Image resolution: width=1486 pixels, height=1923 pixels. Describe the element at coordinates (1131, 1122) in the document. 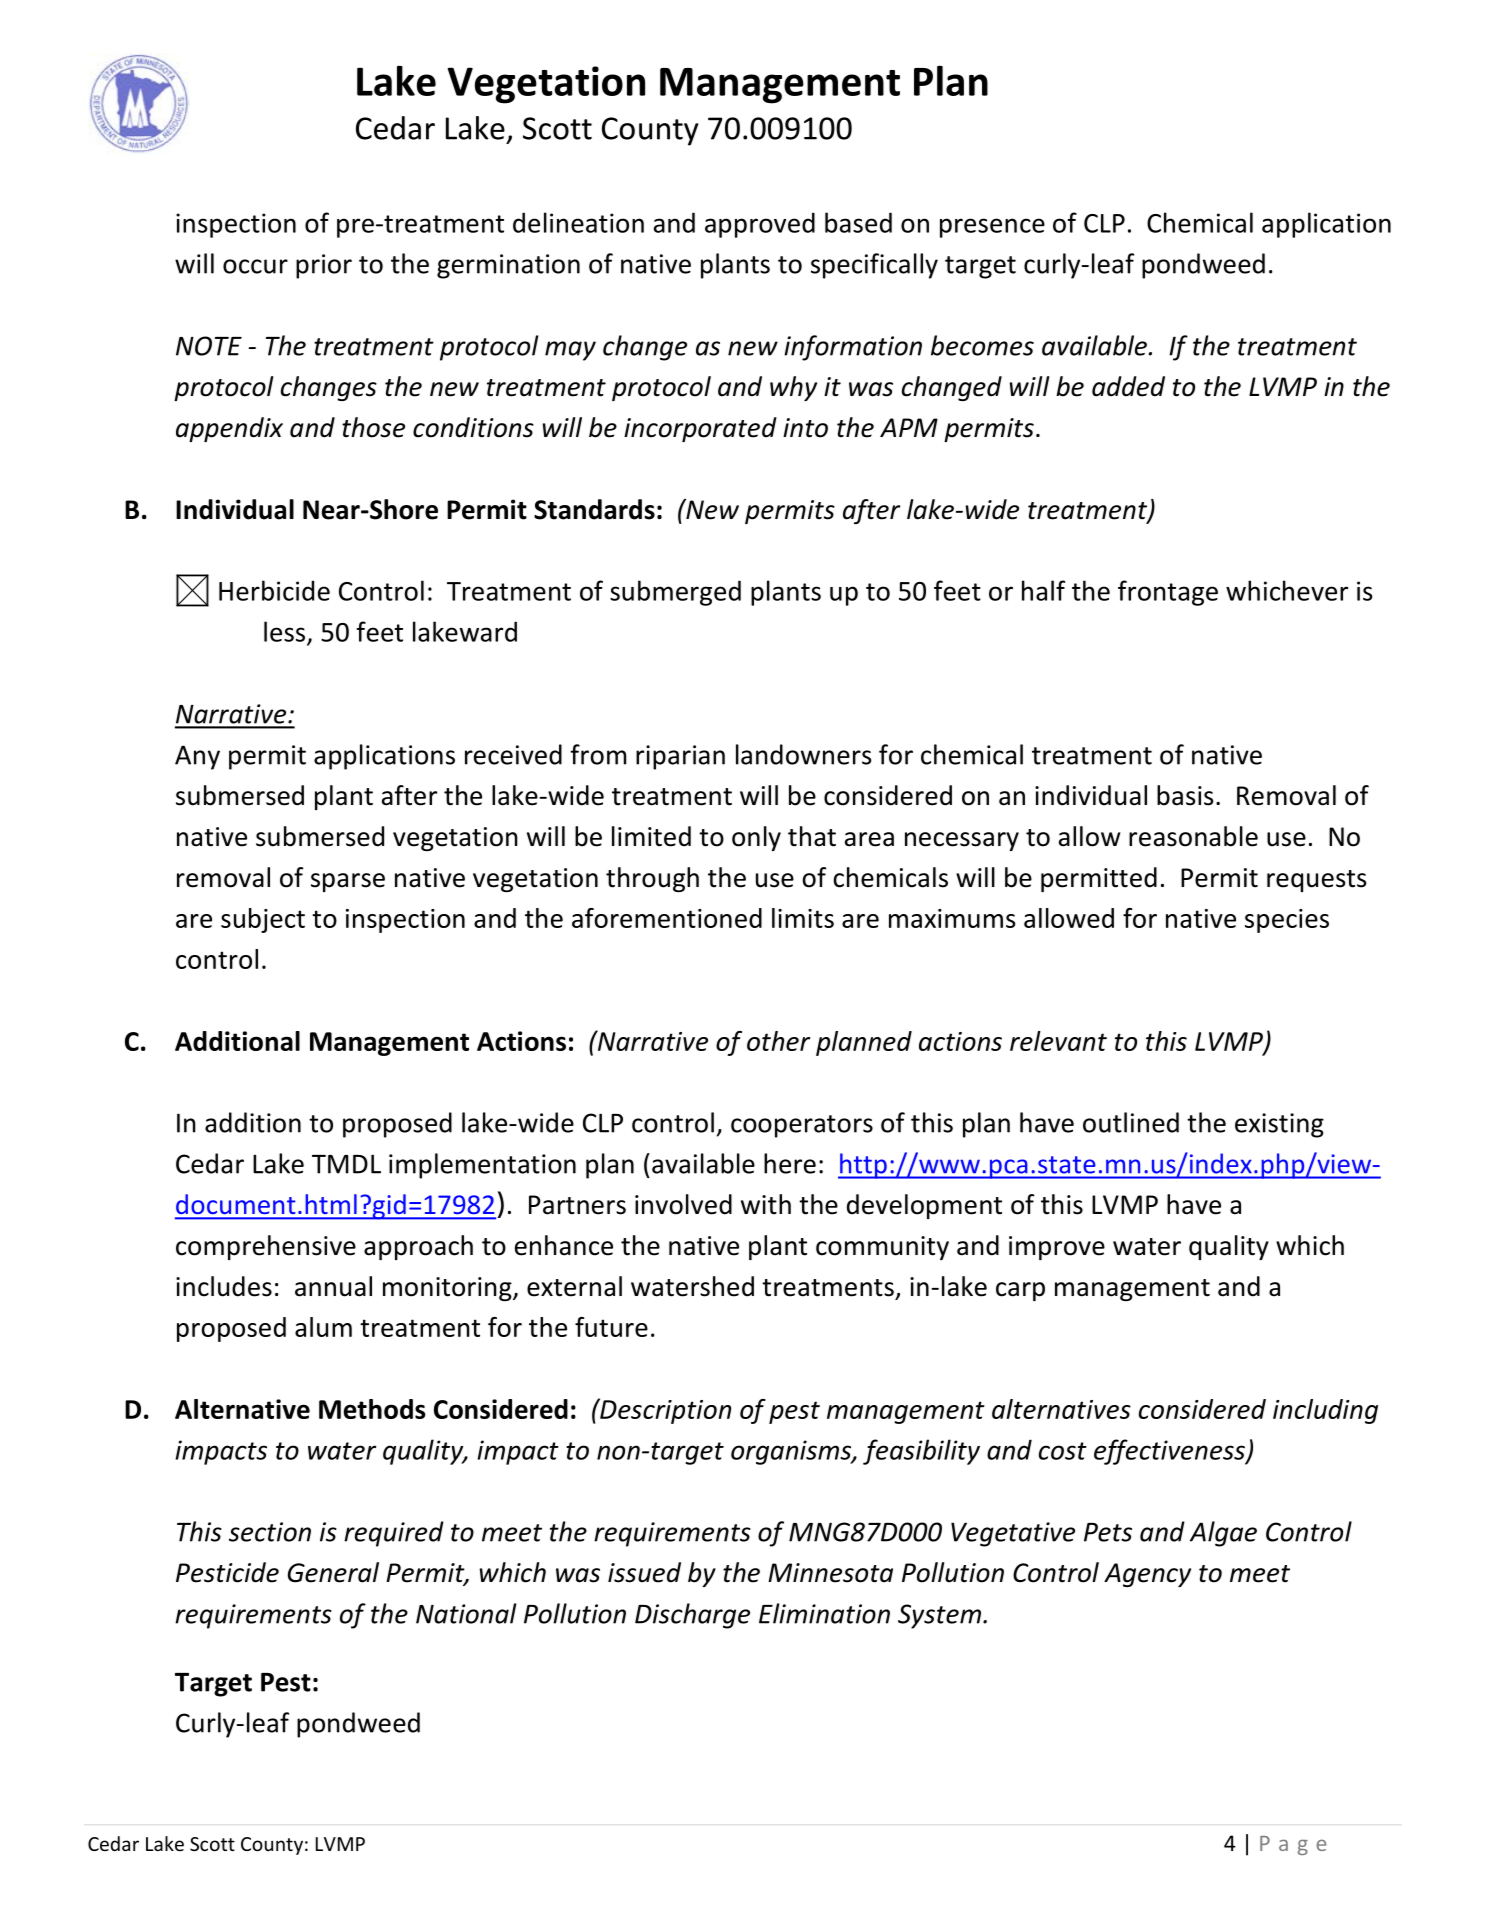

I see `outlined` at that location.
